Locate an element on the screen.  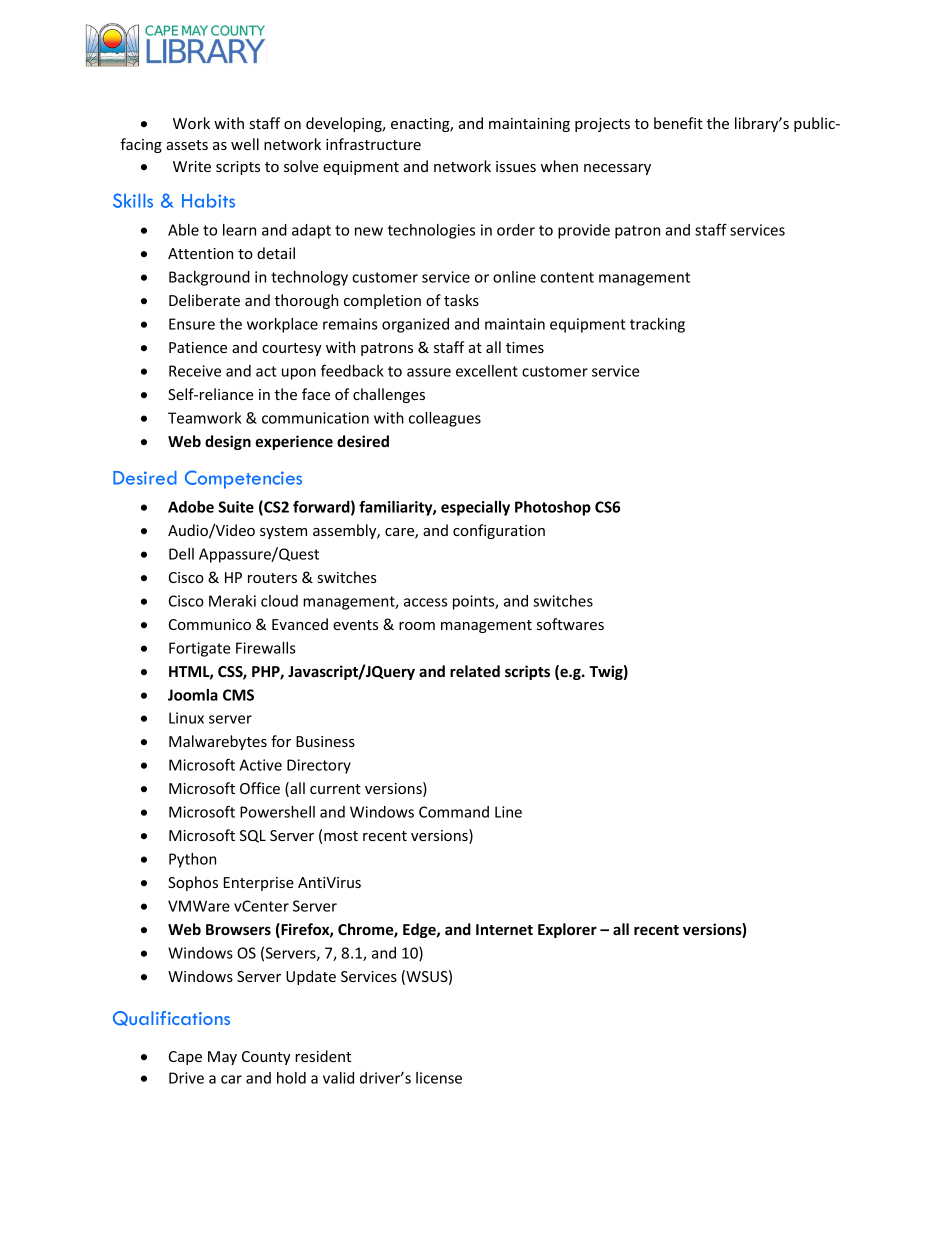
tracking is located at coordinates (657, 325).
